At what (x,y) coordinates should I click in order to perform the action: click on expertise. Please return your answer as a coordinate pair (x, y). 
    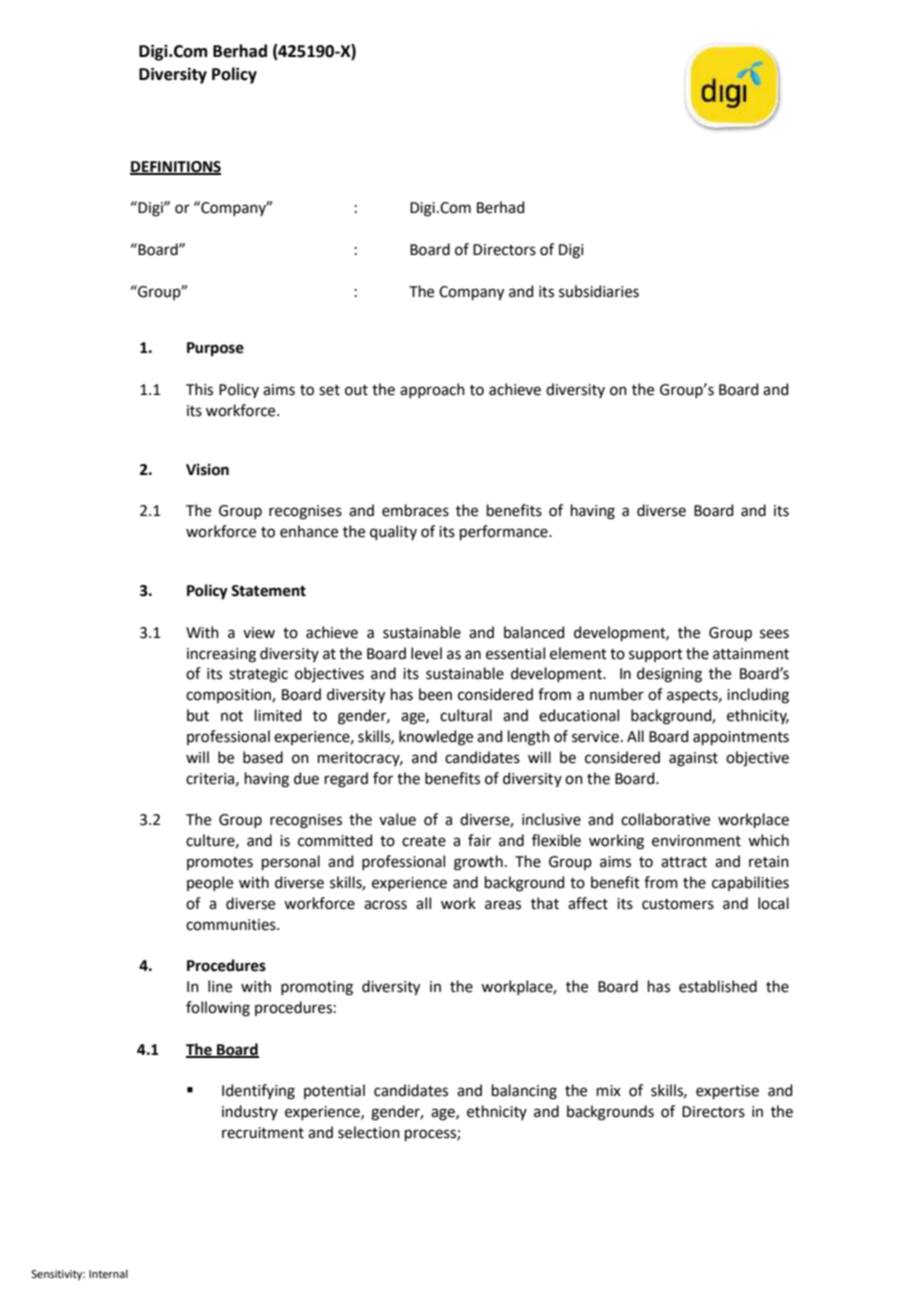
    Looking at the image, I should click on (727, 1092).
